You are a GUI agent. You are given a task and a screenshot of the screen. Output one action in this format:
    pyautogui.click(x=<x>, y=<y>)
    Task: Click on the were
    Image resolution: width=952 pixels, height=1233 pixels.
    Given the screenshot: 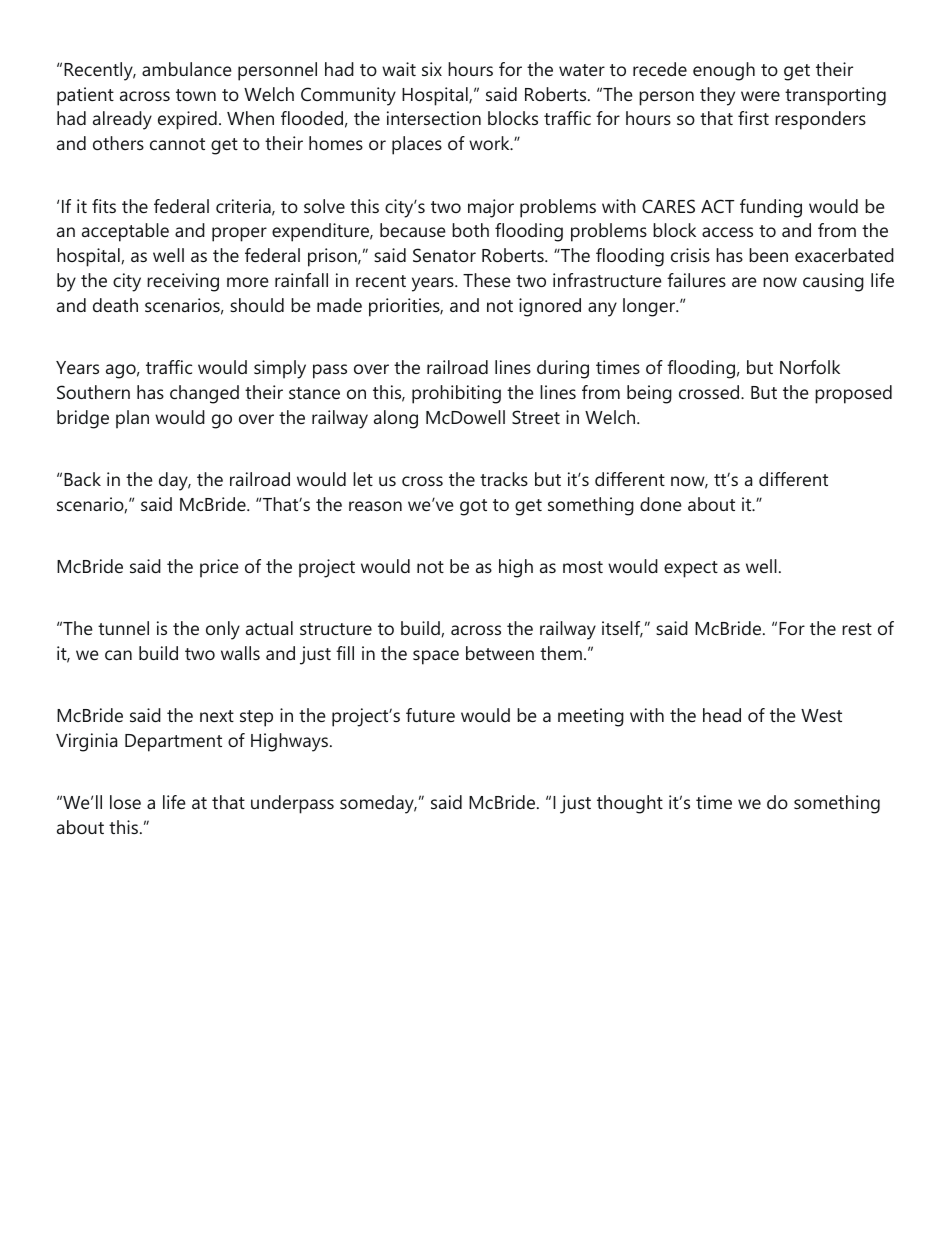 What is the action you would take?
    pyautogui.click(x=760, y=96)
